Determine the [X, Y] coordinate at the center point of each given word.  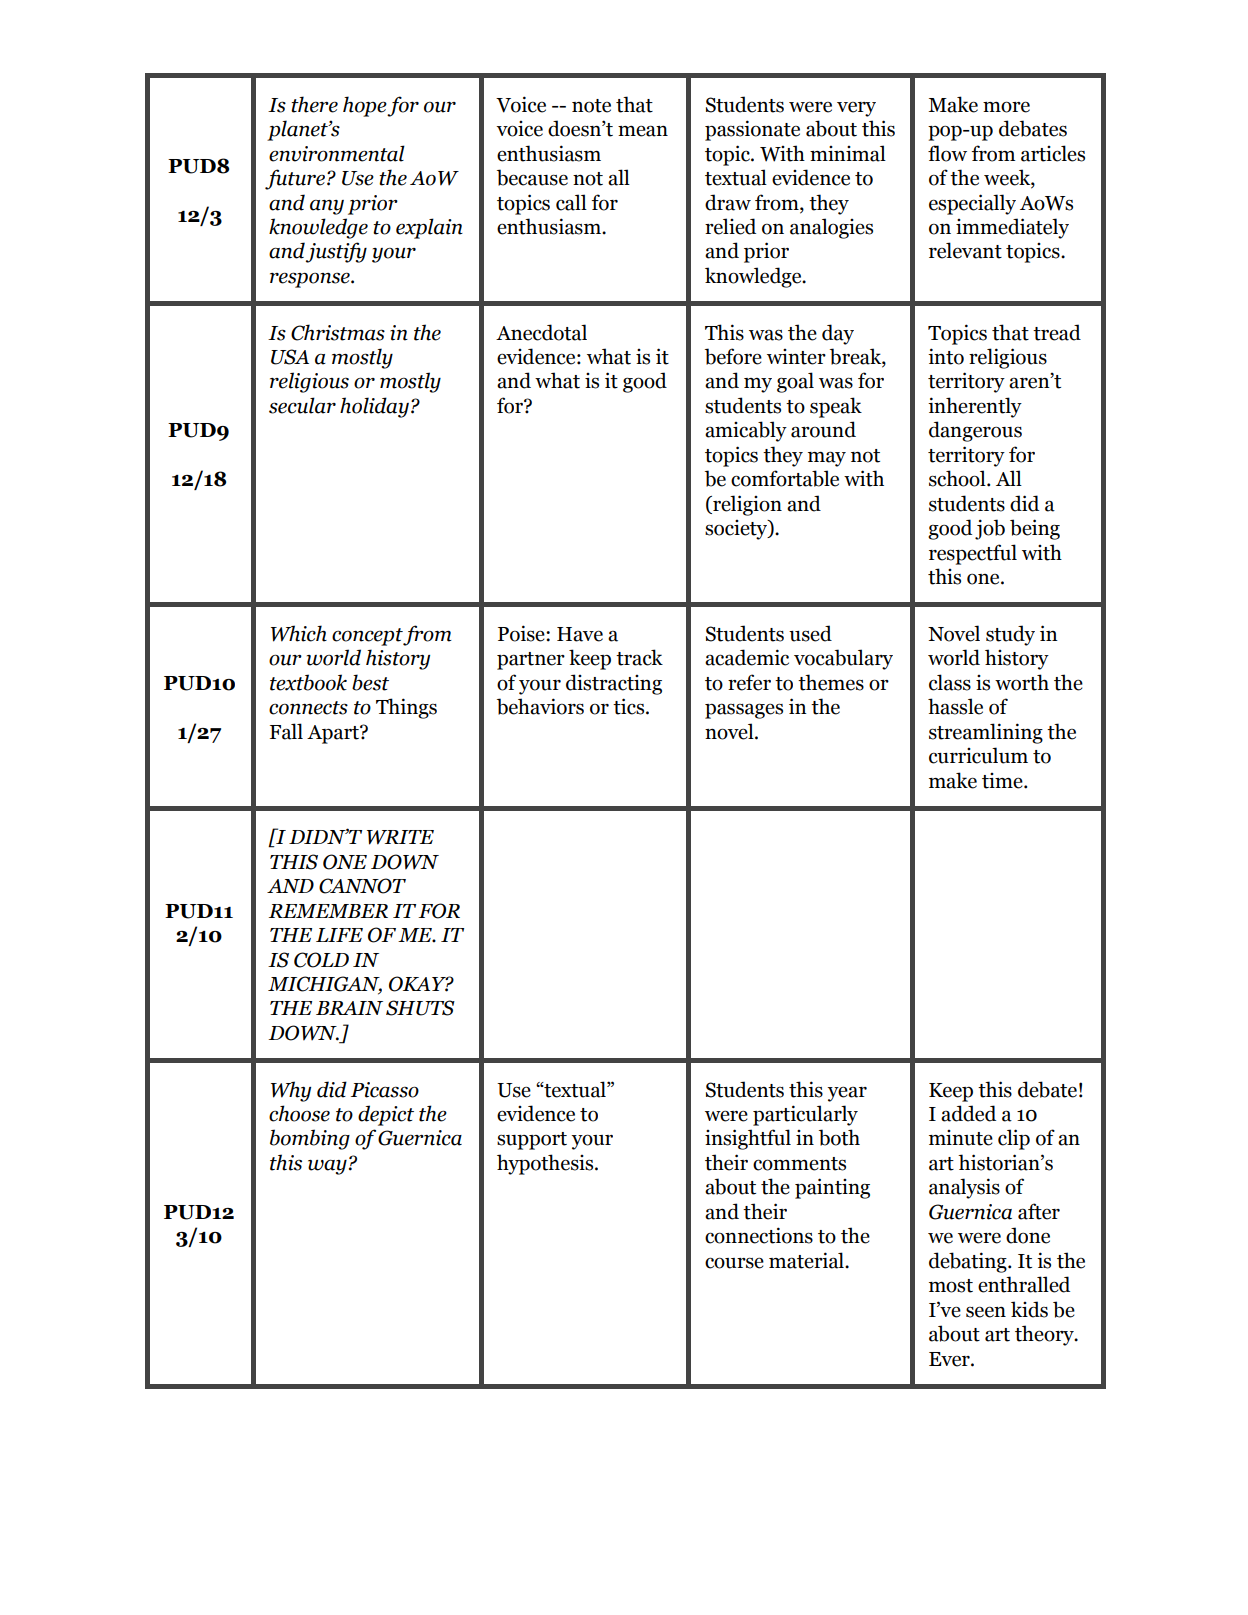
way [327, 1167]
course [734, 1263]
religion [746, 505]
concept [368, 637]
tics [630, 706]
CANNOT [362, 886]
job [990, 529]
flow [947, 153]
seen [986, 1312]
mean [643, 131]
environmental [337, 153]
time [1003, 781]
